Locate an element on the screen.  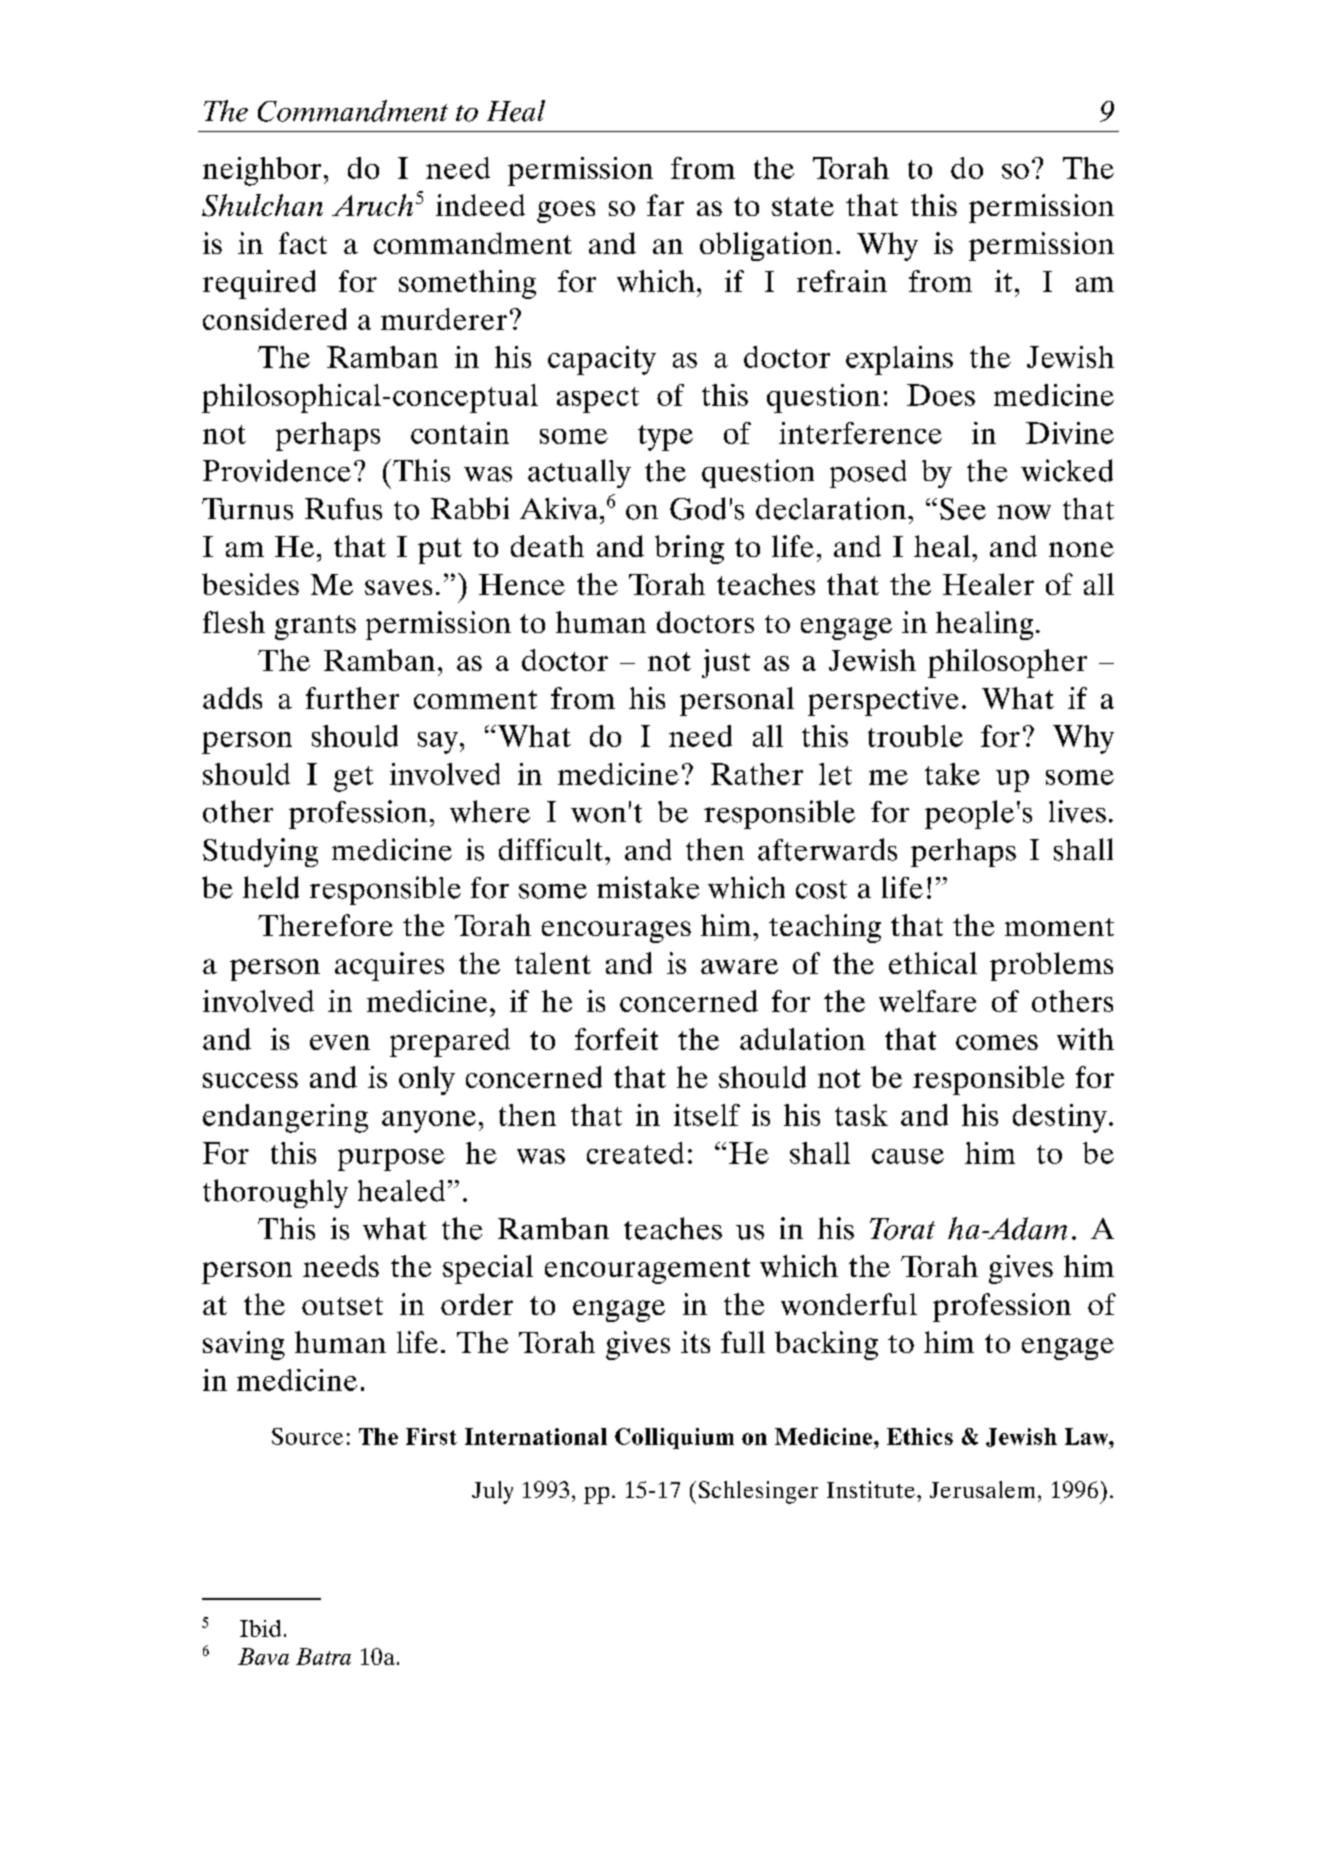
Jerusalem is located at coordinates (982, 1489).
